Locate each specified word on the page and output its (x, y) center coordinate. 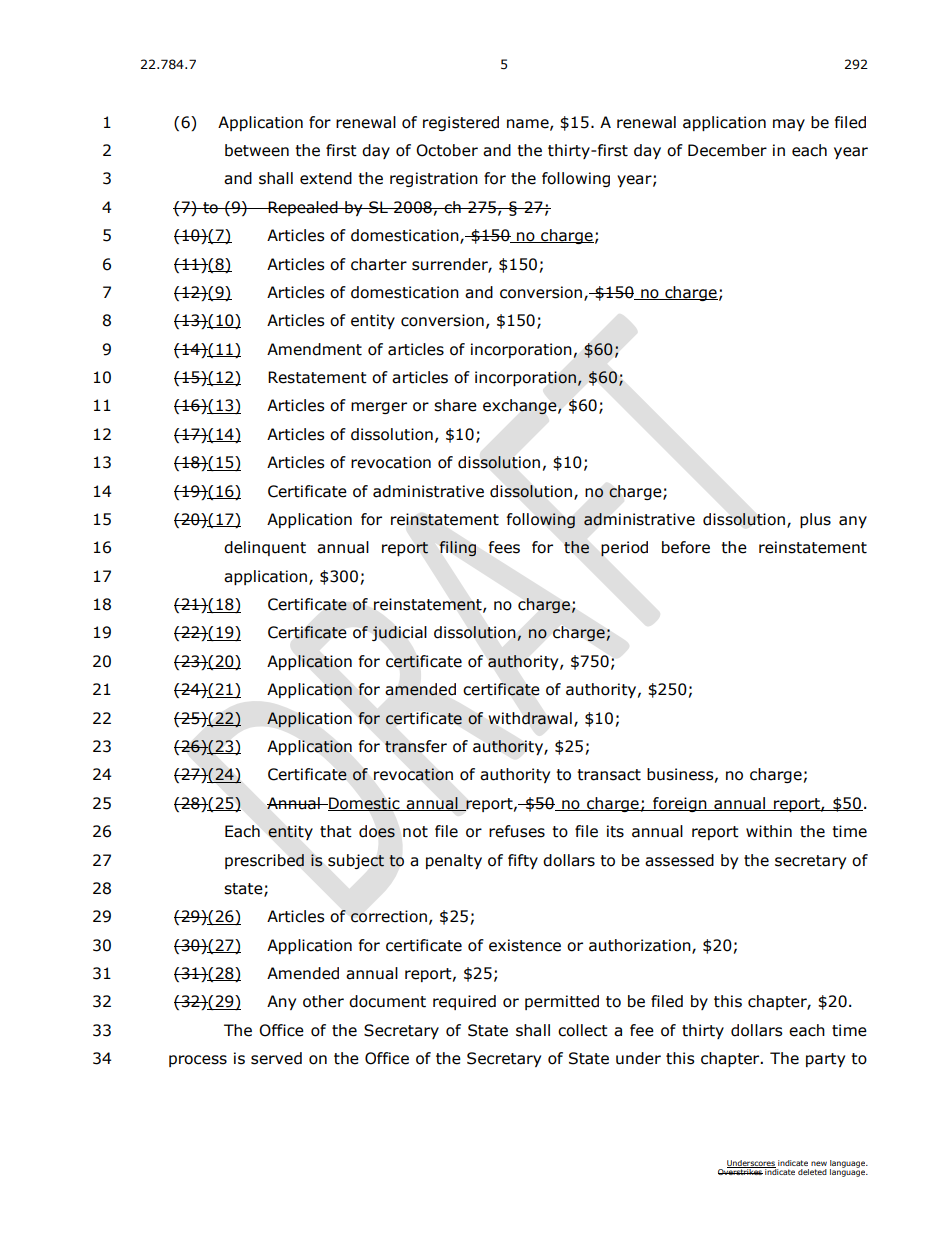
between (257, 150)
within (769, 831)
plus (815, 520)
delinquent (265, 548)
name (529, 124)
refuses (517, 831)
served (276, 1058)
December (727, 150)
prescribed (264, 861)
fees (504, 547)
